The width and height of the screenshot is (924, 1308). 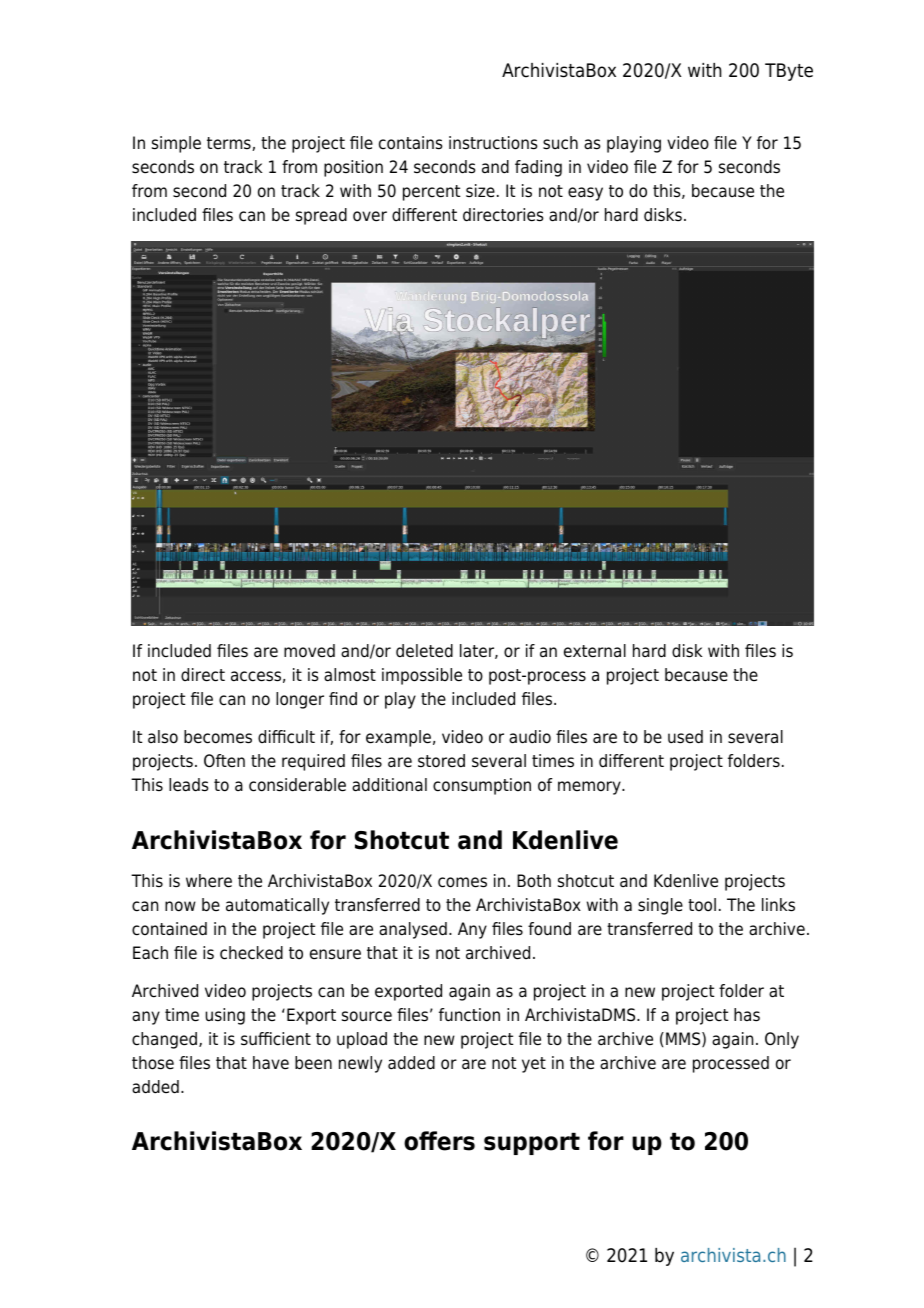 What do you see at coordinates (424, 651) in the screenshot?
I see `deleted` at bounding box center [424, 651].
